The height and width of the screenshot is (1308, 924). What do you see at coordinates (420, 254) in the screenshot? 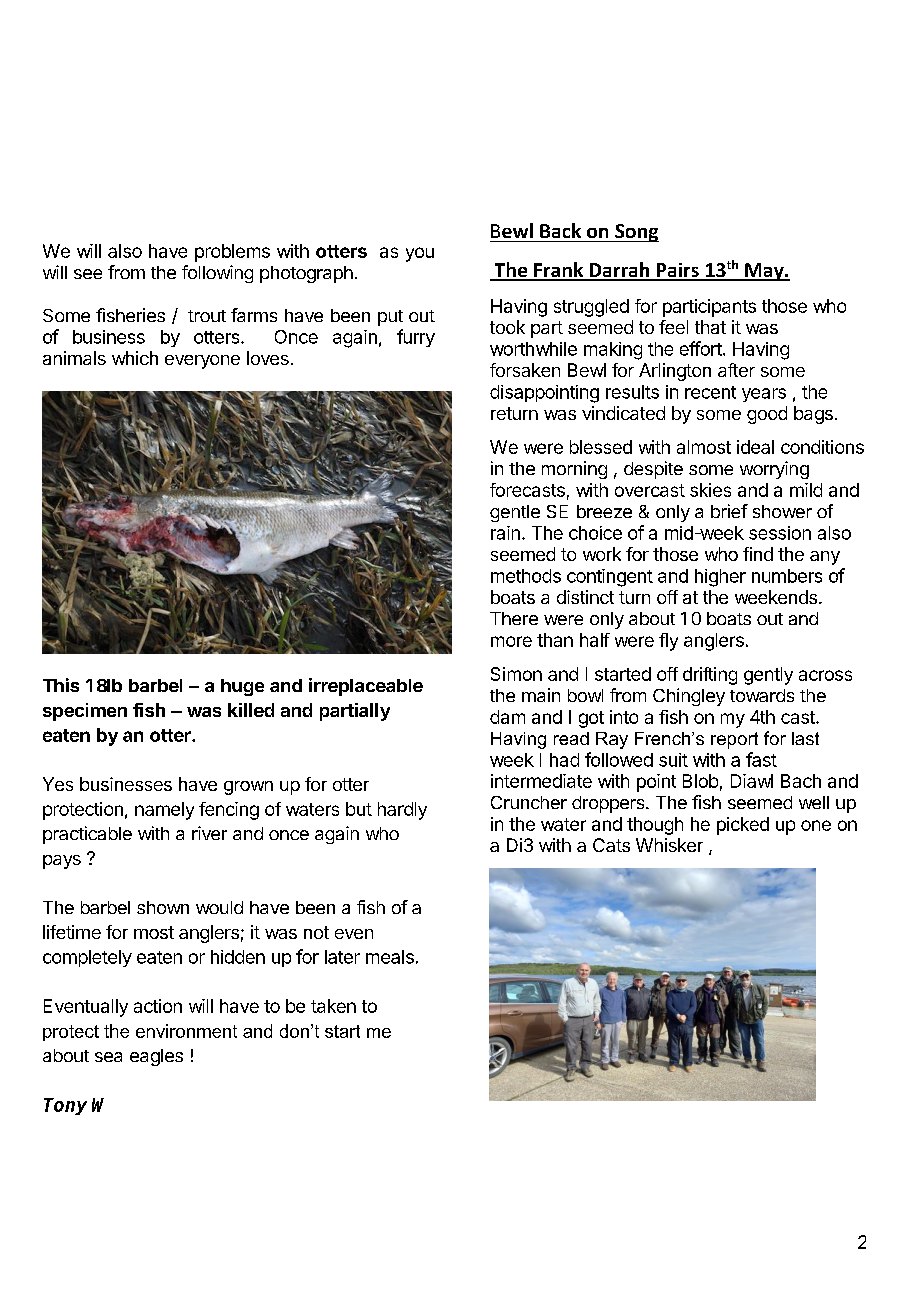
I see `you` at bounding box center [420, 254].
